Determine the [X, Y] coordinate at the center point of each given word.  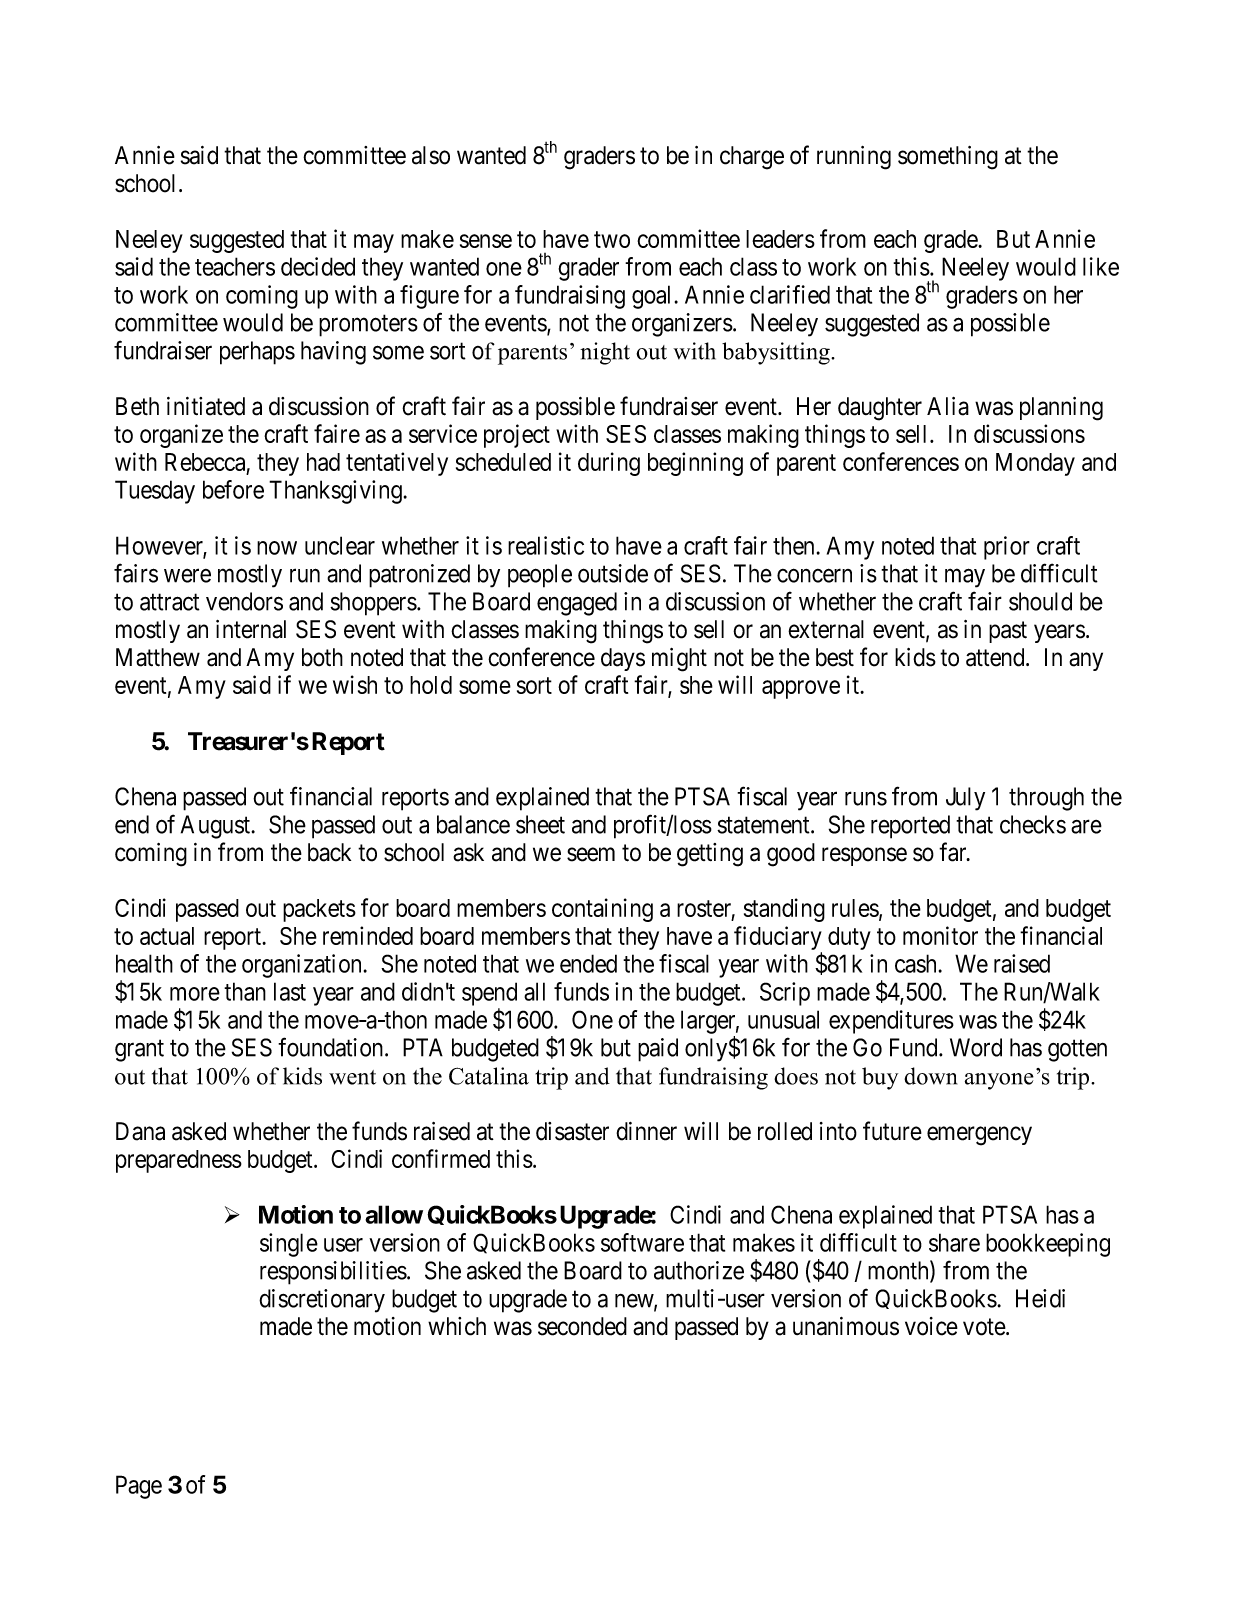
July [965, 799]
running [854, 158]
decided [318, 266]
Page [139, 1487]
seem [591, 855]
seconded [582, 1326]
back [329, 852]
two [612, 239]
